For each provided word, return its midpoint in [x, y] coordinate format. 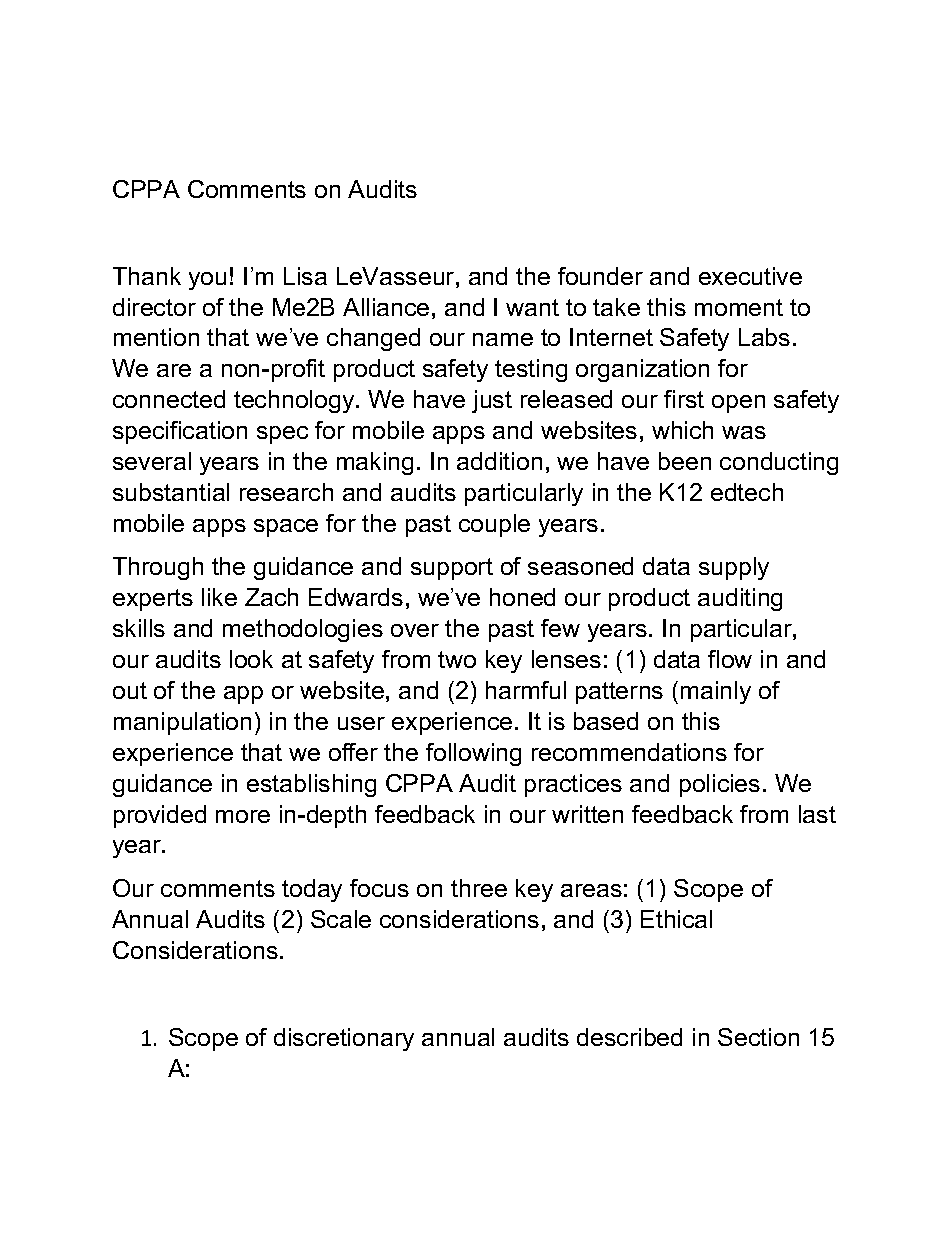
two [457, 659]
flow [730, 659]
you [207, 281]
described [629, 1037]
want [532, 307]
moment [739, 307]
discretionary [344, 1039]
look [251, 659]
